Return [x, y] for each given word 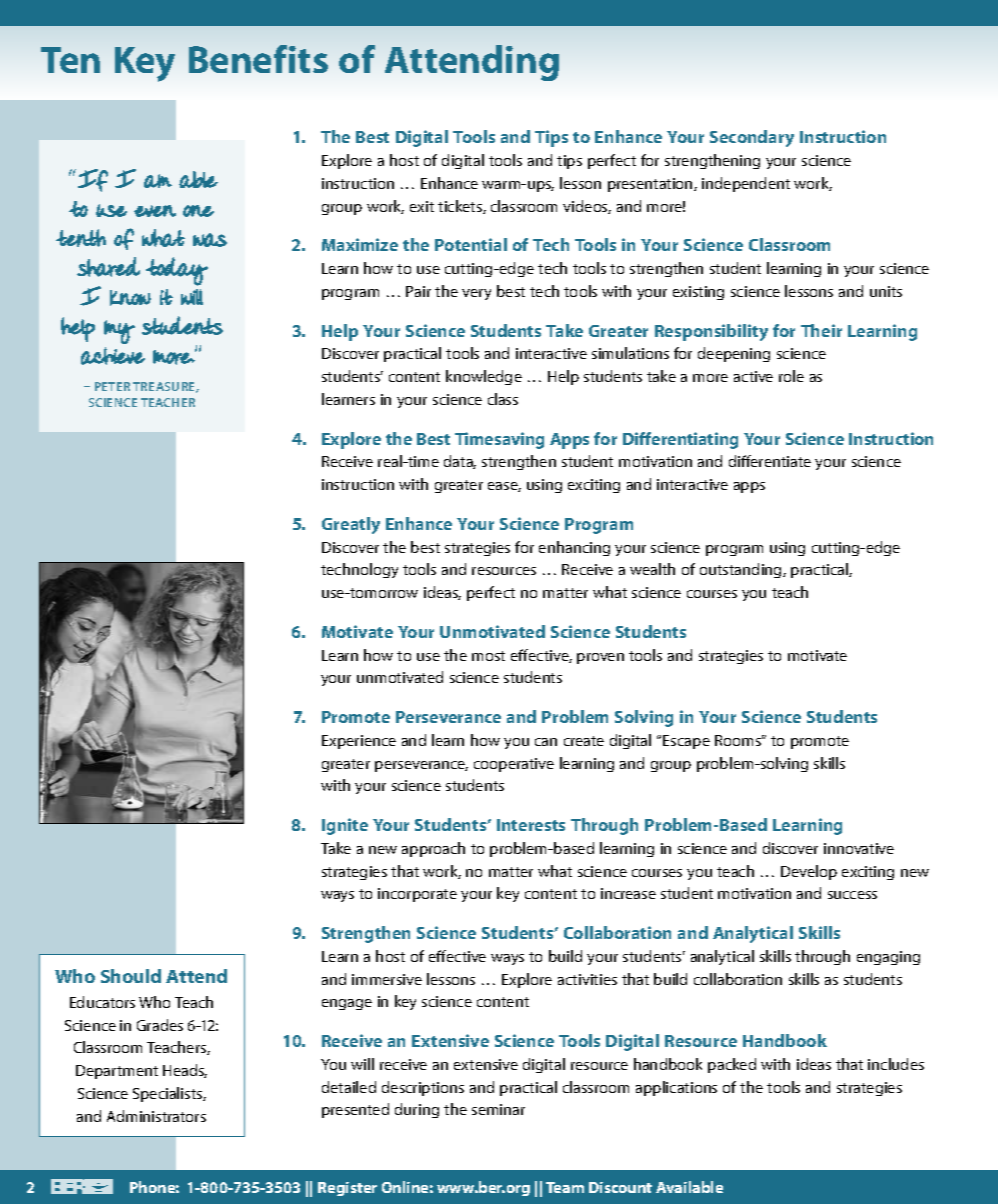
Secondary [752, 138]
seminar [498, 1109]
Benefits [258, 59]
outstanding [742, 570]
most [488, 656]
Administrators [156, 1116]
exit [422, 206]
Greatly [351, 525]
